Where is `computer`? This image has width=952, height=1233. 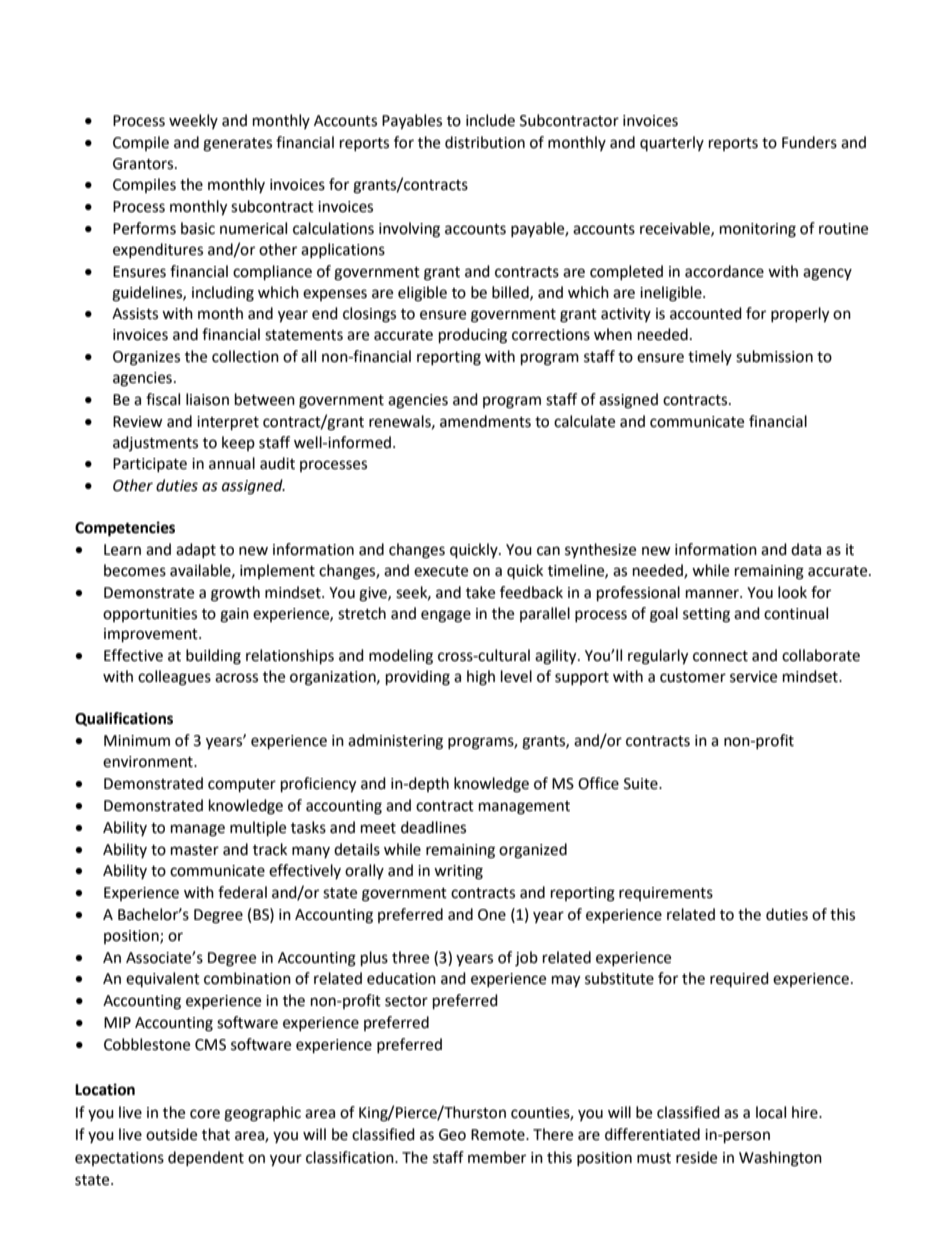
computer is located at coordinates (242, 786).
